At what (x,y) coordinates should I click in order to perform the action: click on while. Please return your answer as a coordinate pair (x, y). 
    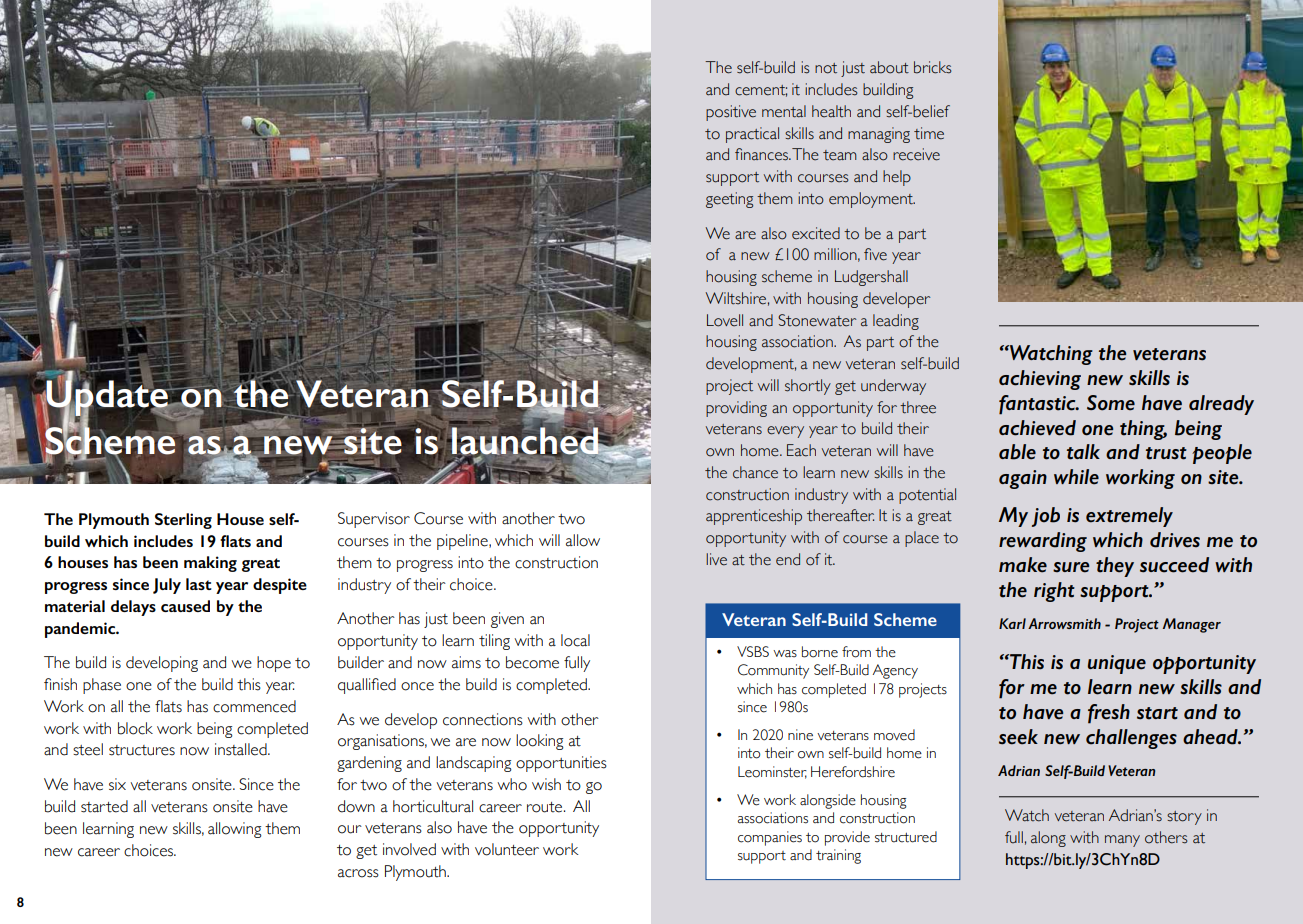
    Looking at the image, I should click on (1076, 477).
